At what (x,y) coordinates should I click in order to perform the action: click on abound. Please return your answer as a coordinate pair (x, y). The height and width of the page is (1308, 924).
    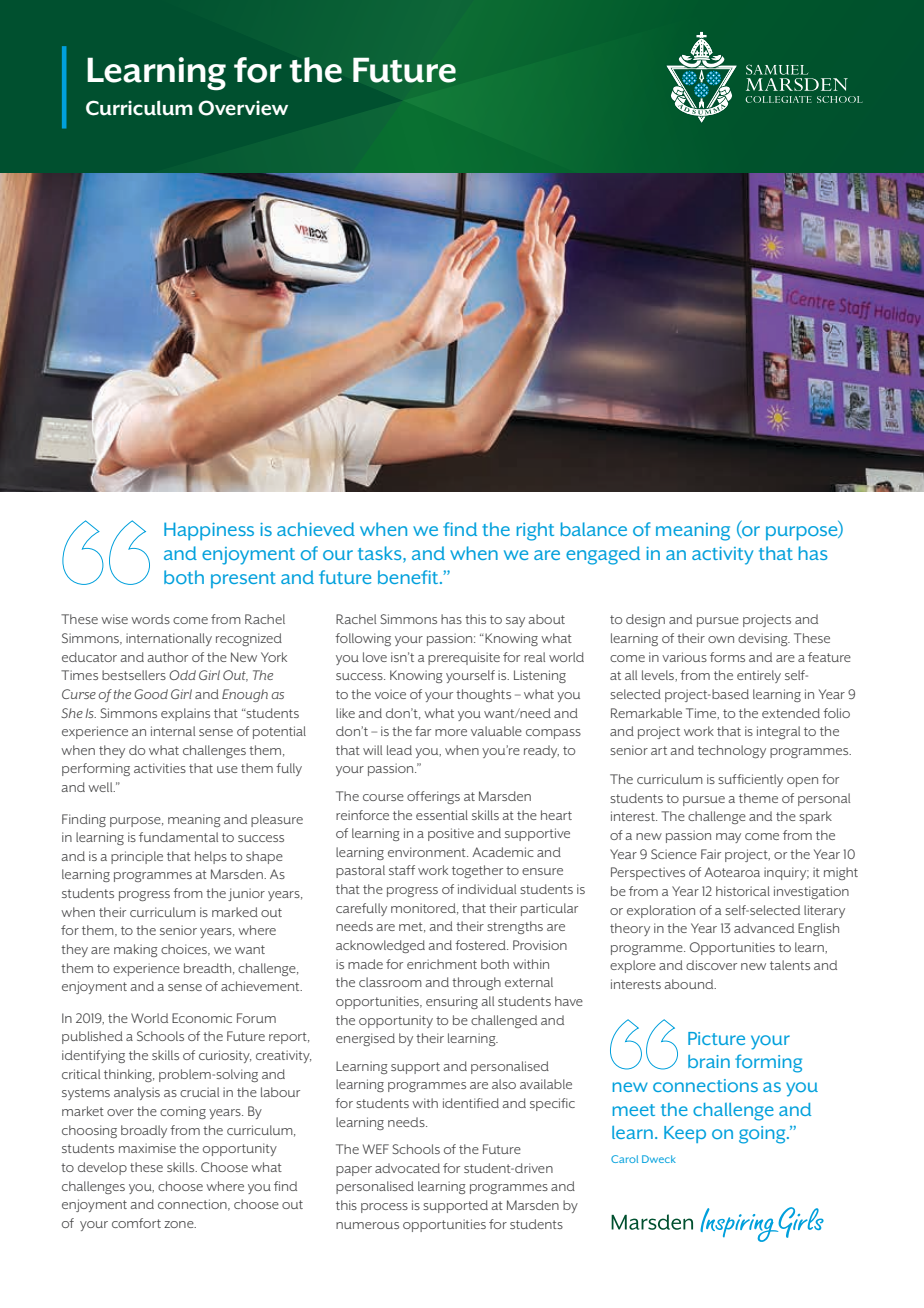
    Looking at the image, I should click on (690, 984).
